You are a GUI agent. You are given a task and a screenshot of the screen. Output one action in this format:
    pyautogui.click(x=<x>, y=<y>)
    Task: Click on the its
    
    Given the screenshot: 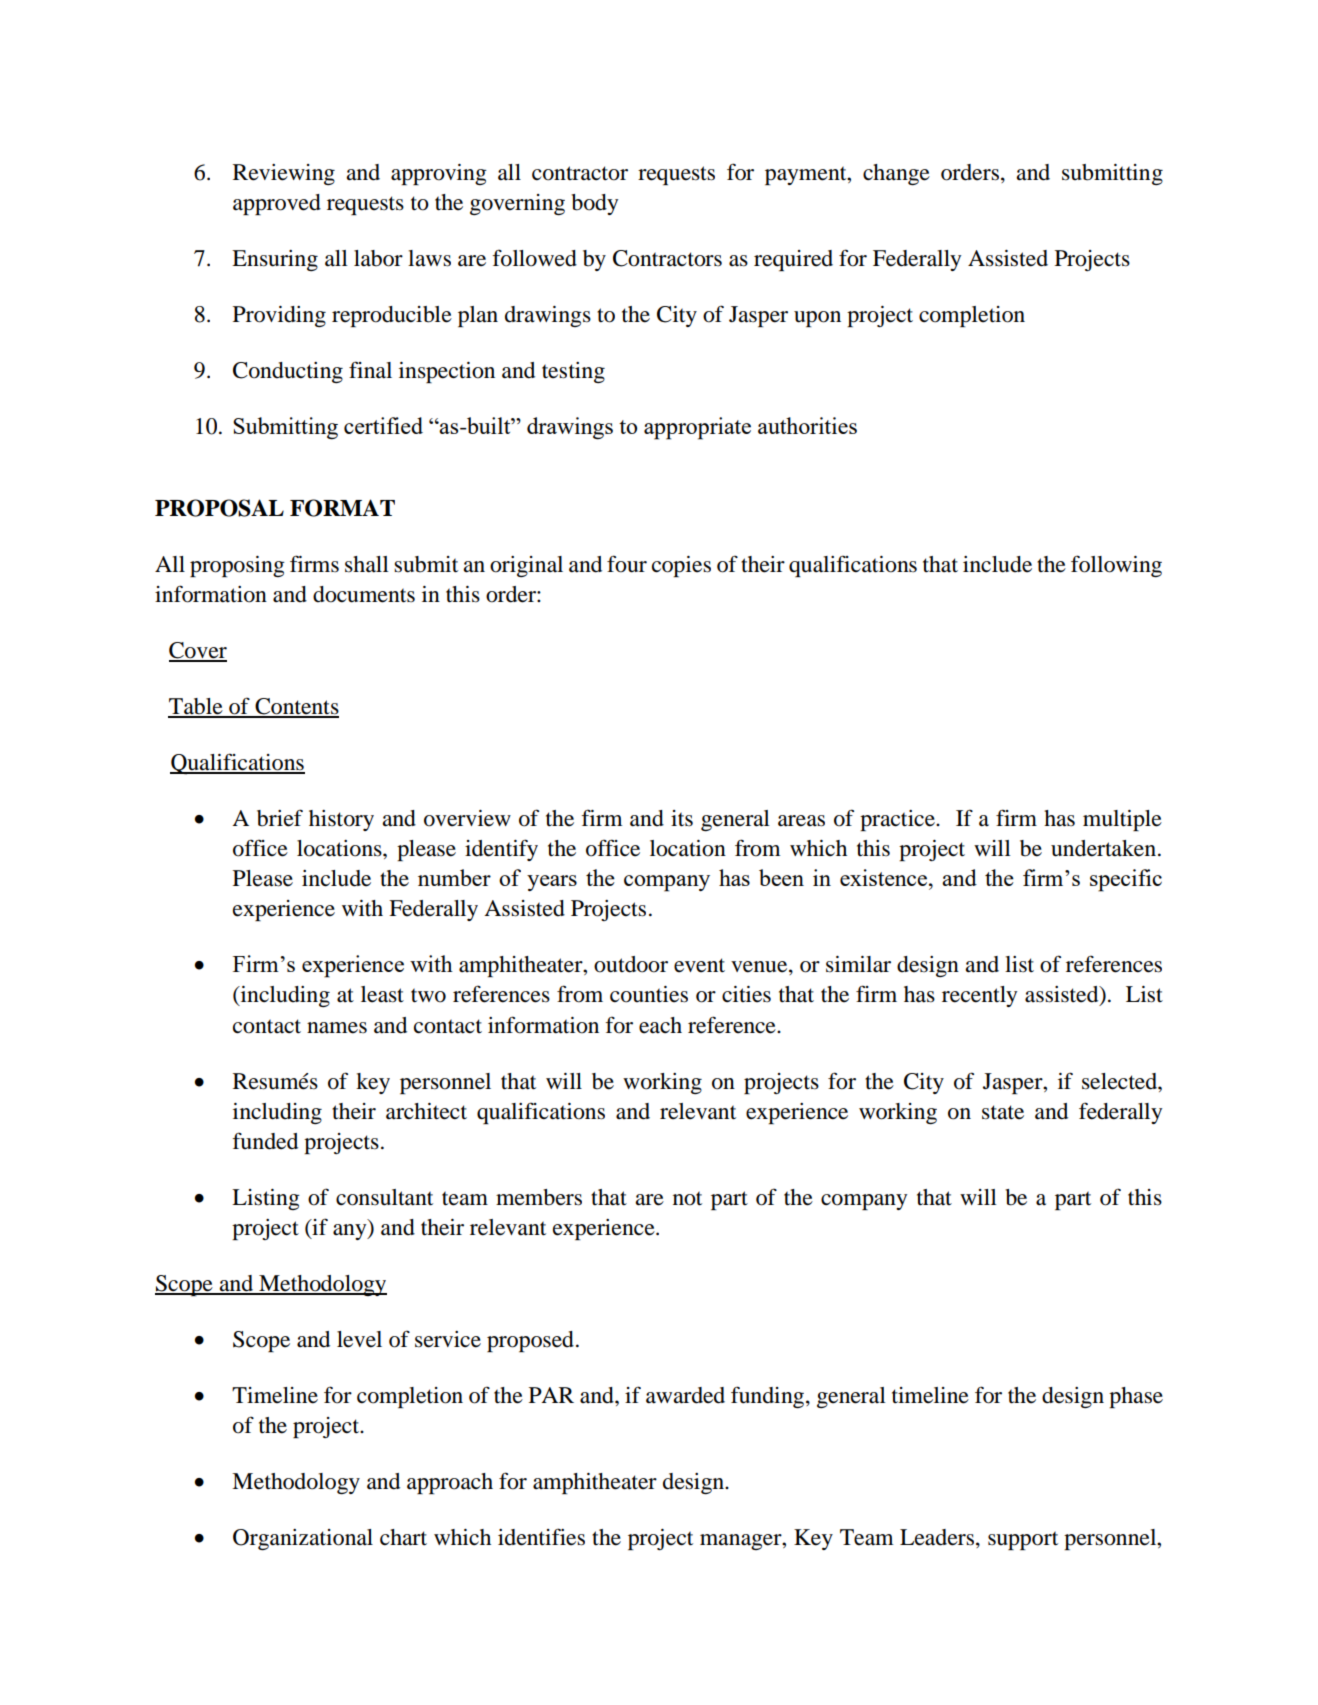 What is the action you would take?
    pyautogui.click(x=682, y=818)
